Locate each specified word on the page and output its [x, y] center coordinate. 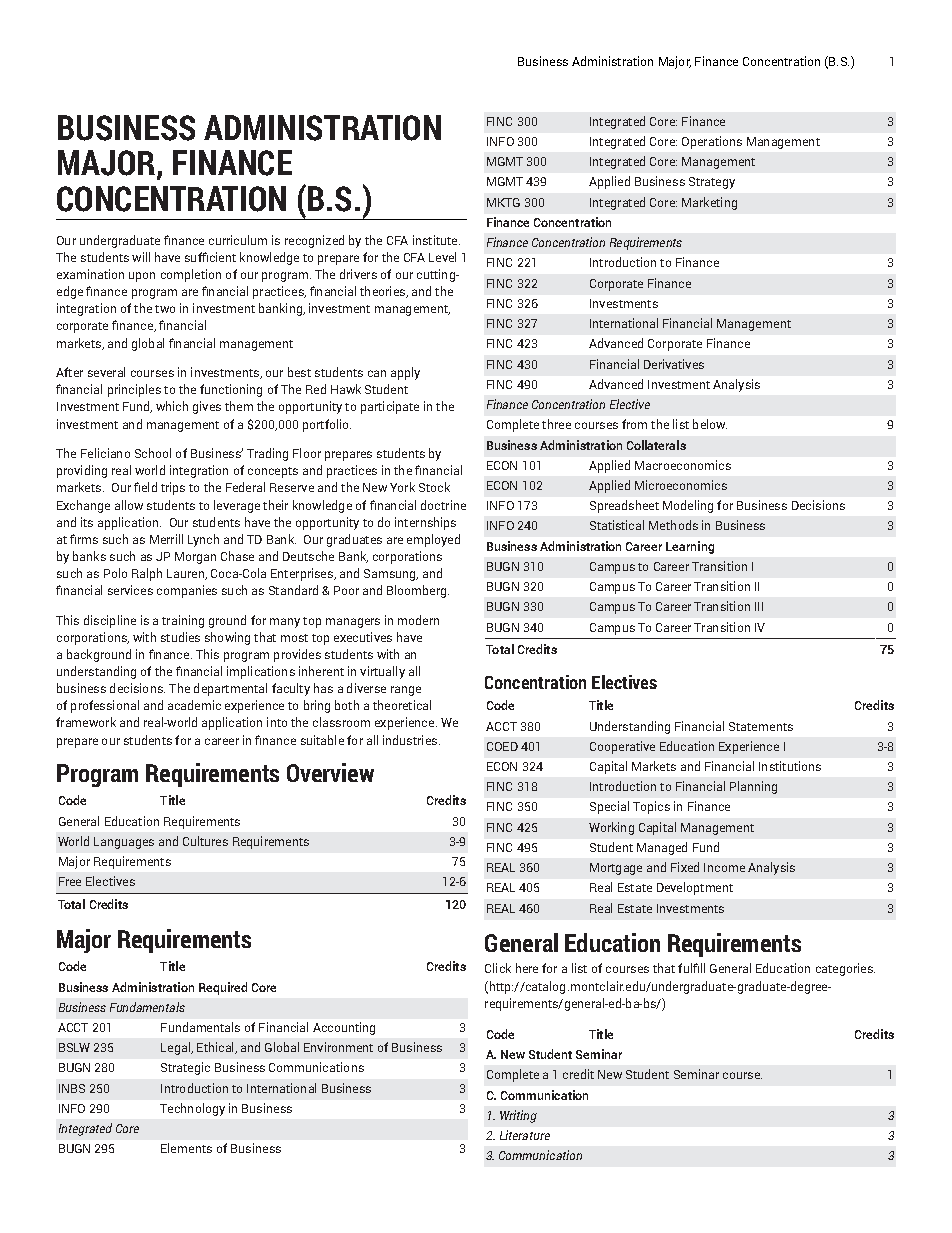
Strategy [712, 183]
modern [418, 620]
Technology [192, 1109]
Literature [525, 1135]
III [759, 606]
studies [180, 637]
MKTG [503, 202]
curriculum [238, 240]
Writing [518, 1116]
